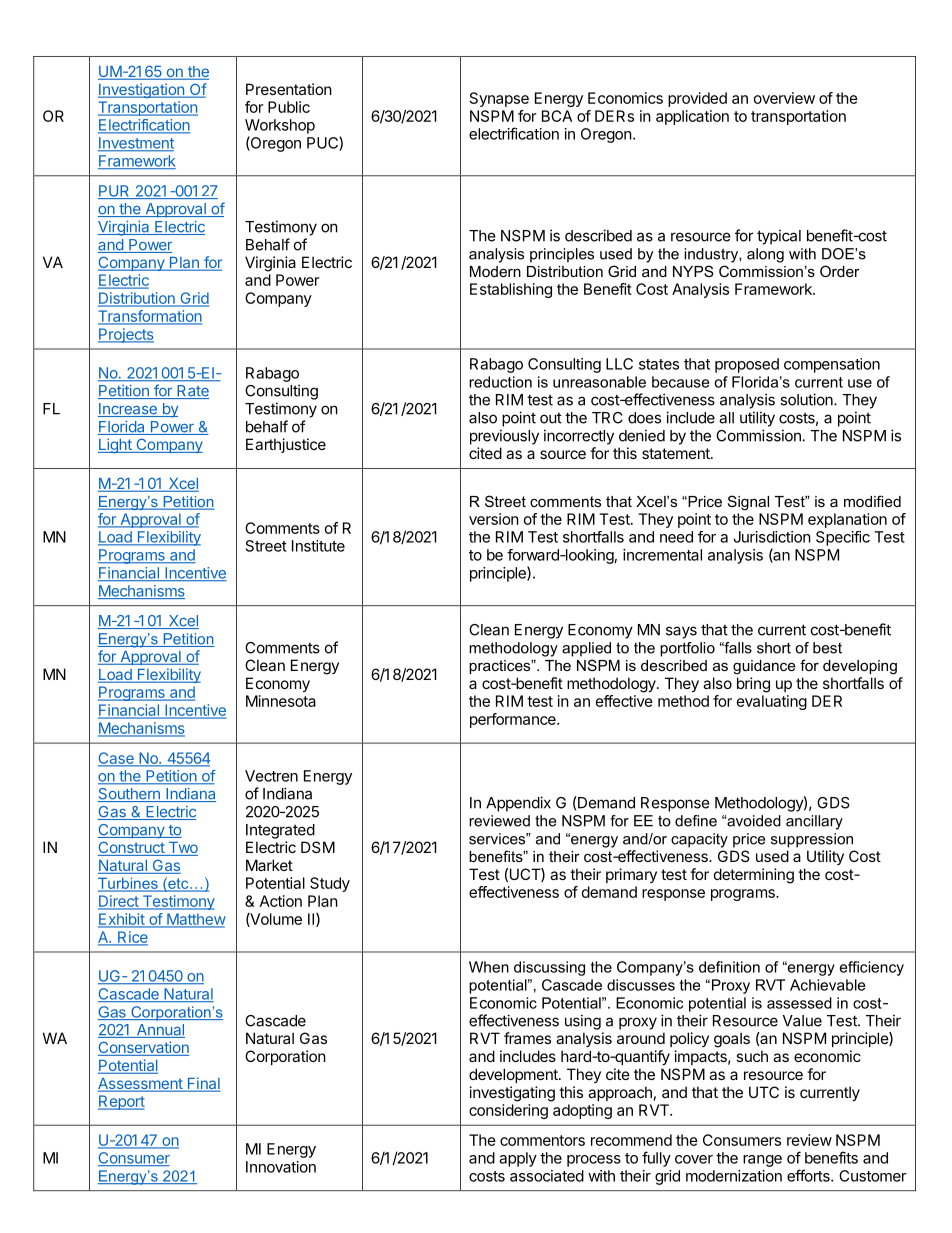 The height and width of the page is (1233, 952). Describe the element at coordinates (126, 335) in the page. I see `Projects` at that location.
